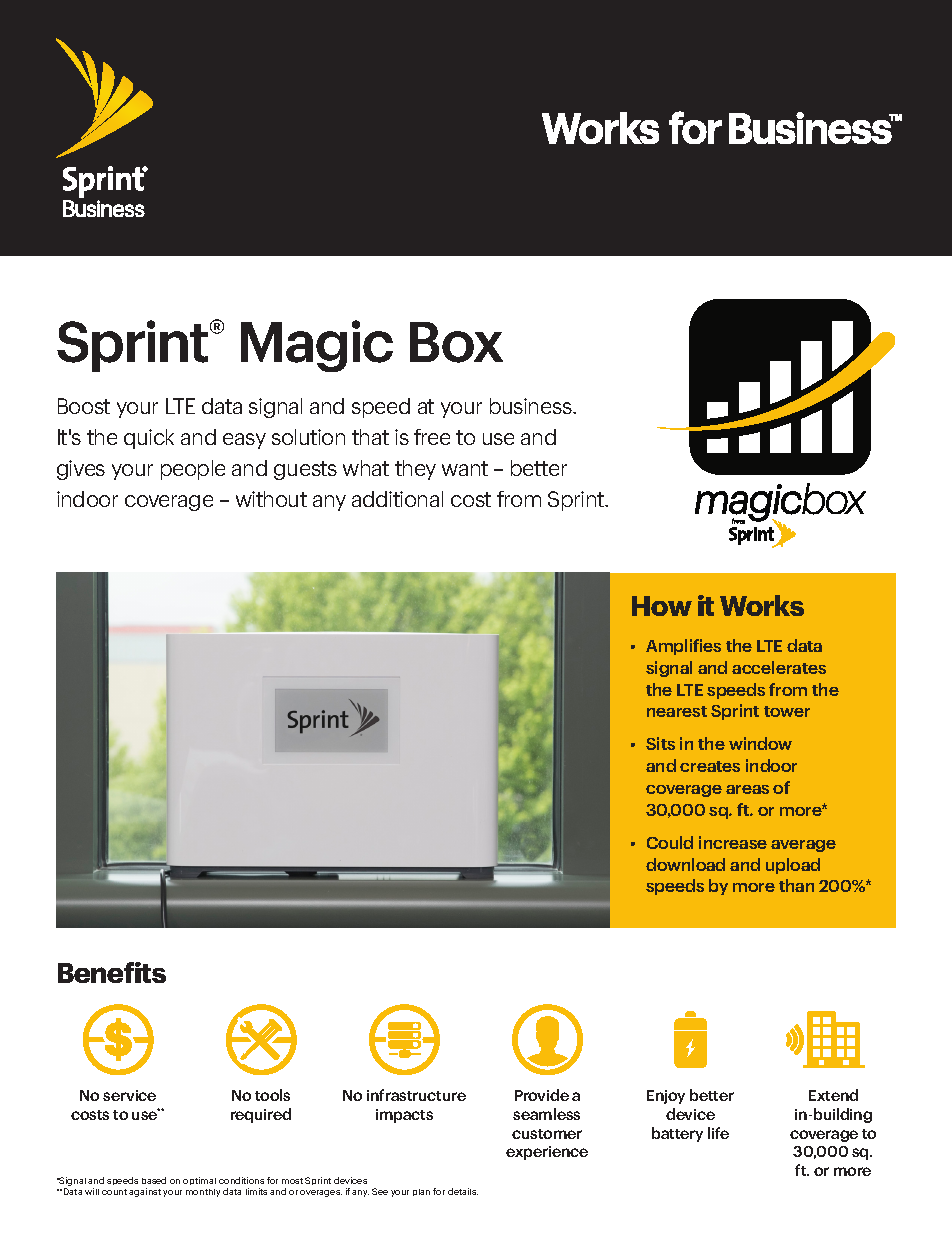 This screenshot has height=1233, width=952. What do you see at coordinates (660, 743) in the screenshot?
I see `Sits` at bounding box center [660, 743].
